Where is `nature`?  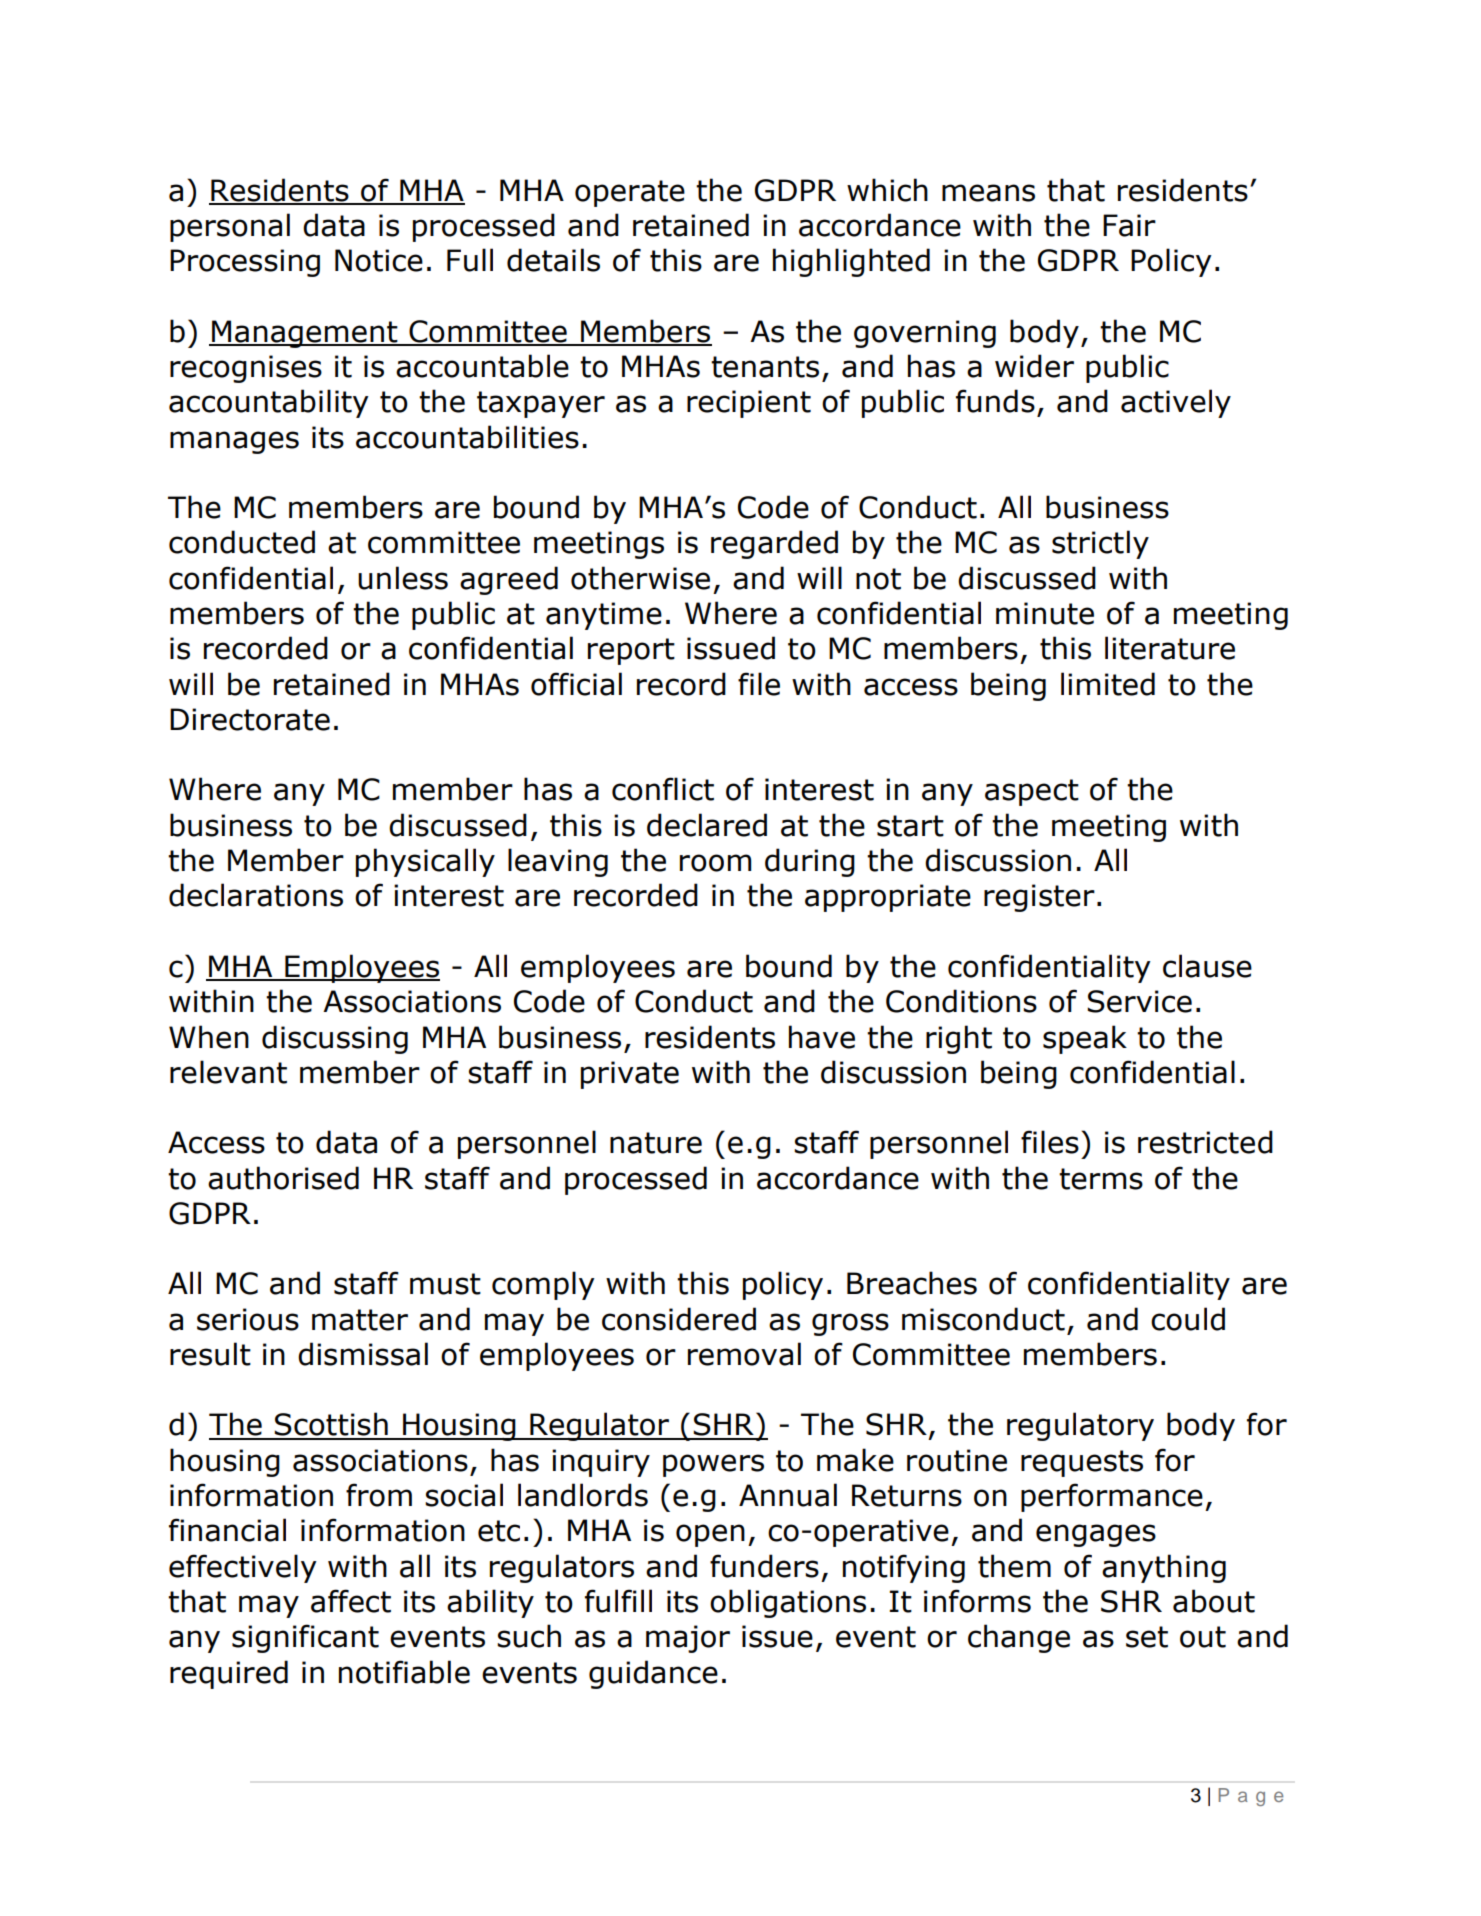
nature is located at coordinates (656, 1143).
